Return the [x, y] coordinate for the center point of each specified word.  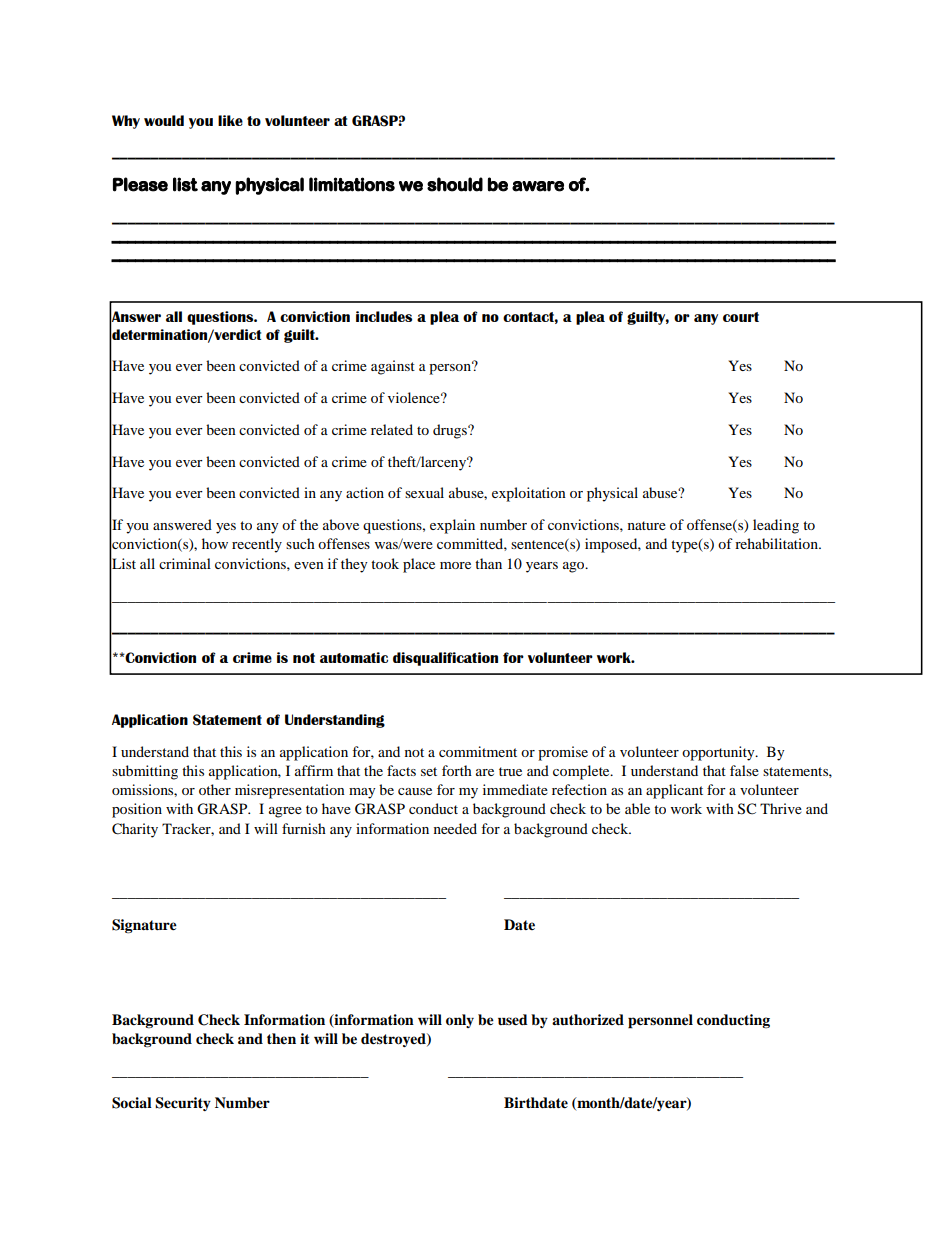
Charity [135, 830]
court [741, 317]
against [393, 367]
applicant [674, 791]
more [455, 565]
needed [455, 828]
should [455, 184]
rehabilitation [778, 543]
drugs [451, 431]
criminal [185, 563]
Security [183, 1104]
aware [538, 186]
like [230, 120]
